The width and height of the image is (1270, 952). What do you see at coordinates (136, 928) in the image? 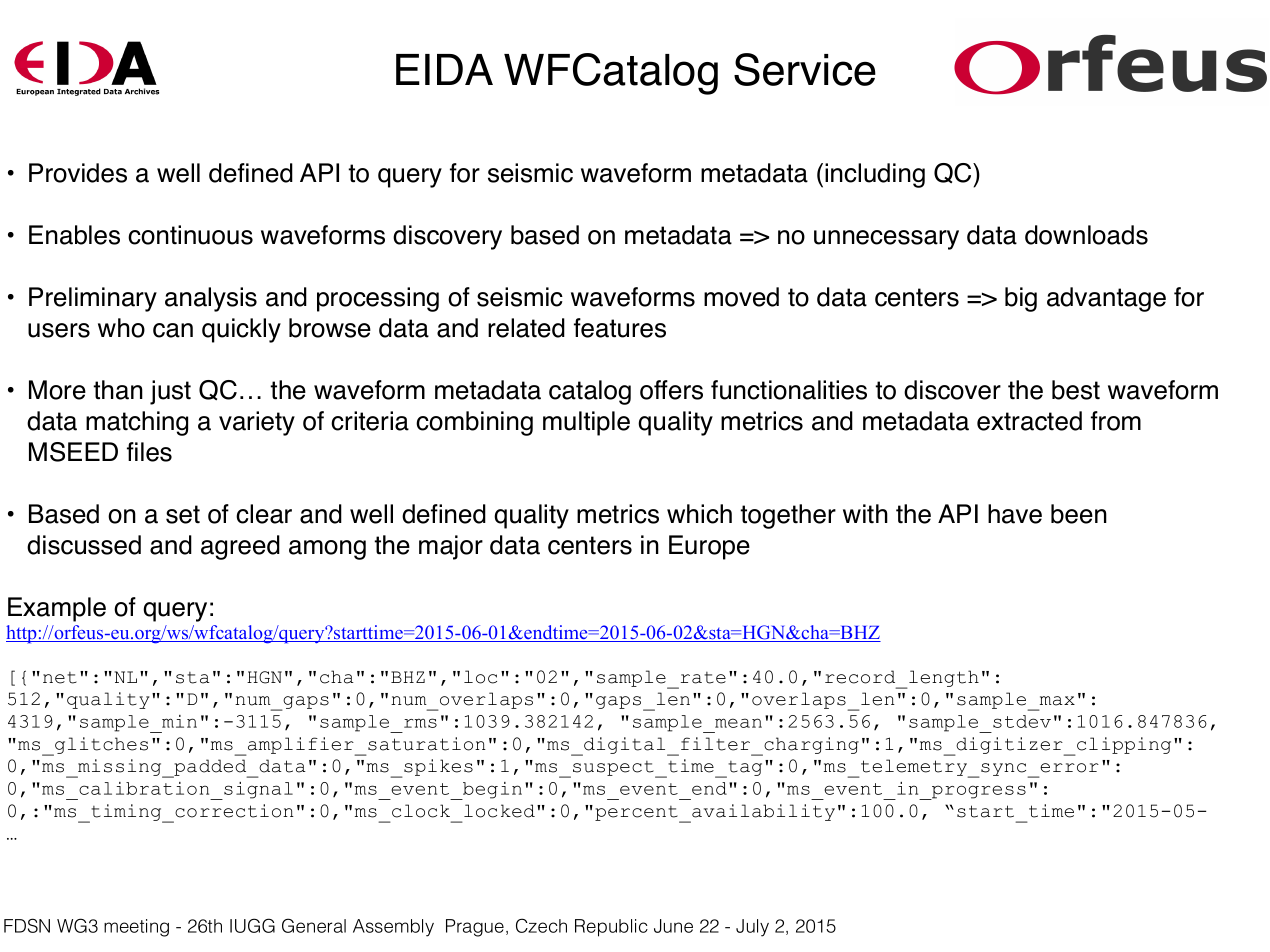
I see `meeting` at bounding box center [136, 928].
